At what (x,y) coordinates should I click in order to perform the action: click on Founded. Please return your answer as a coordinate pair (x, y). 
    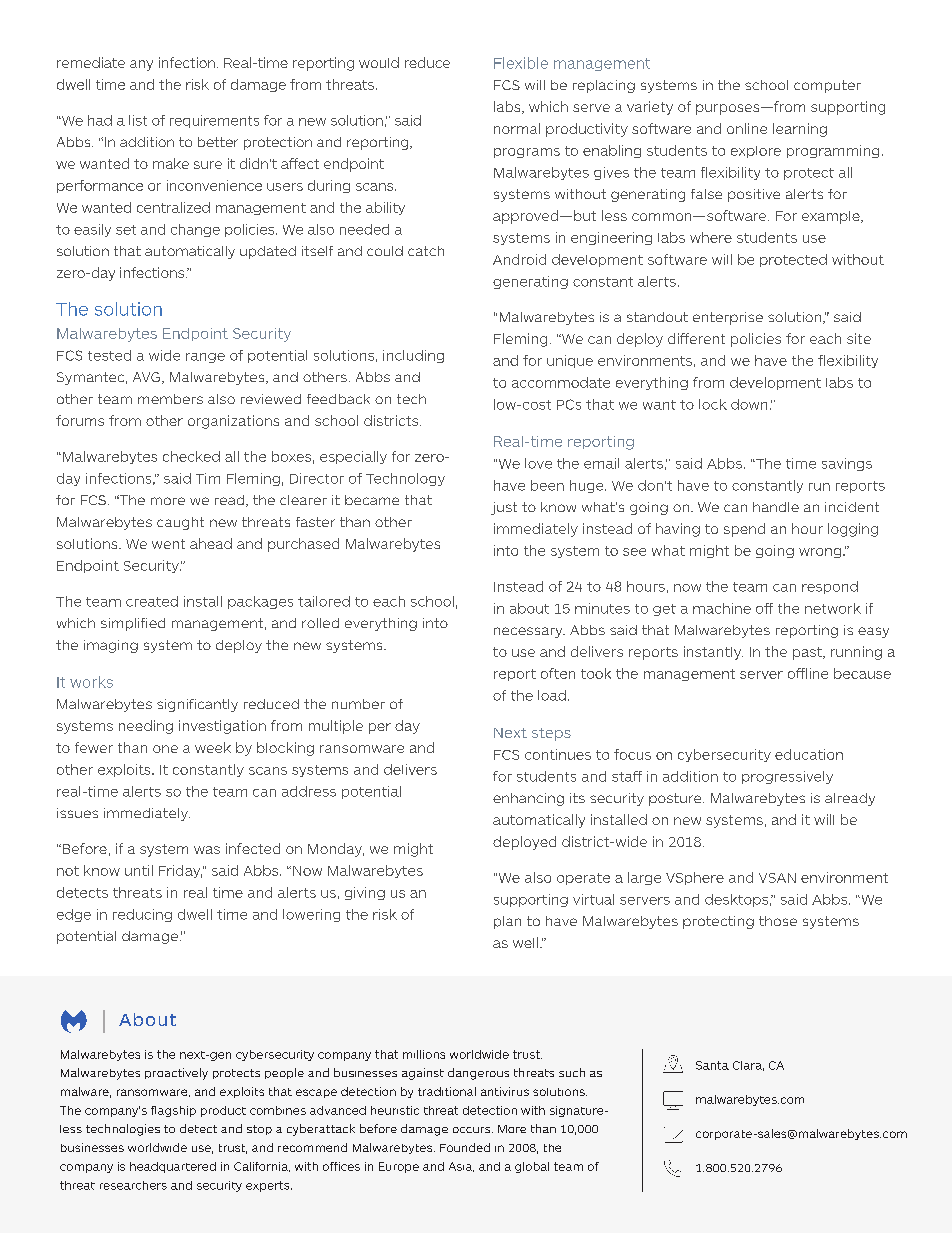
    Looking at the image, I should click on (465, 1147).
